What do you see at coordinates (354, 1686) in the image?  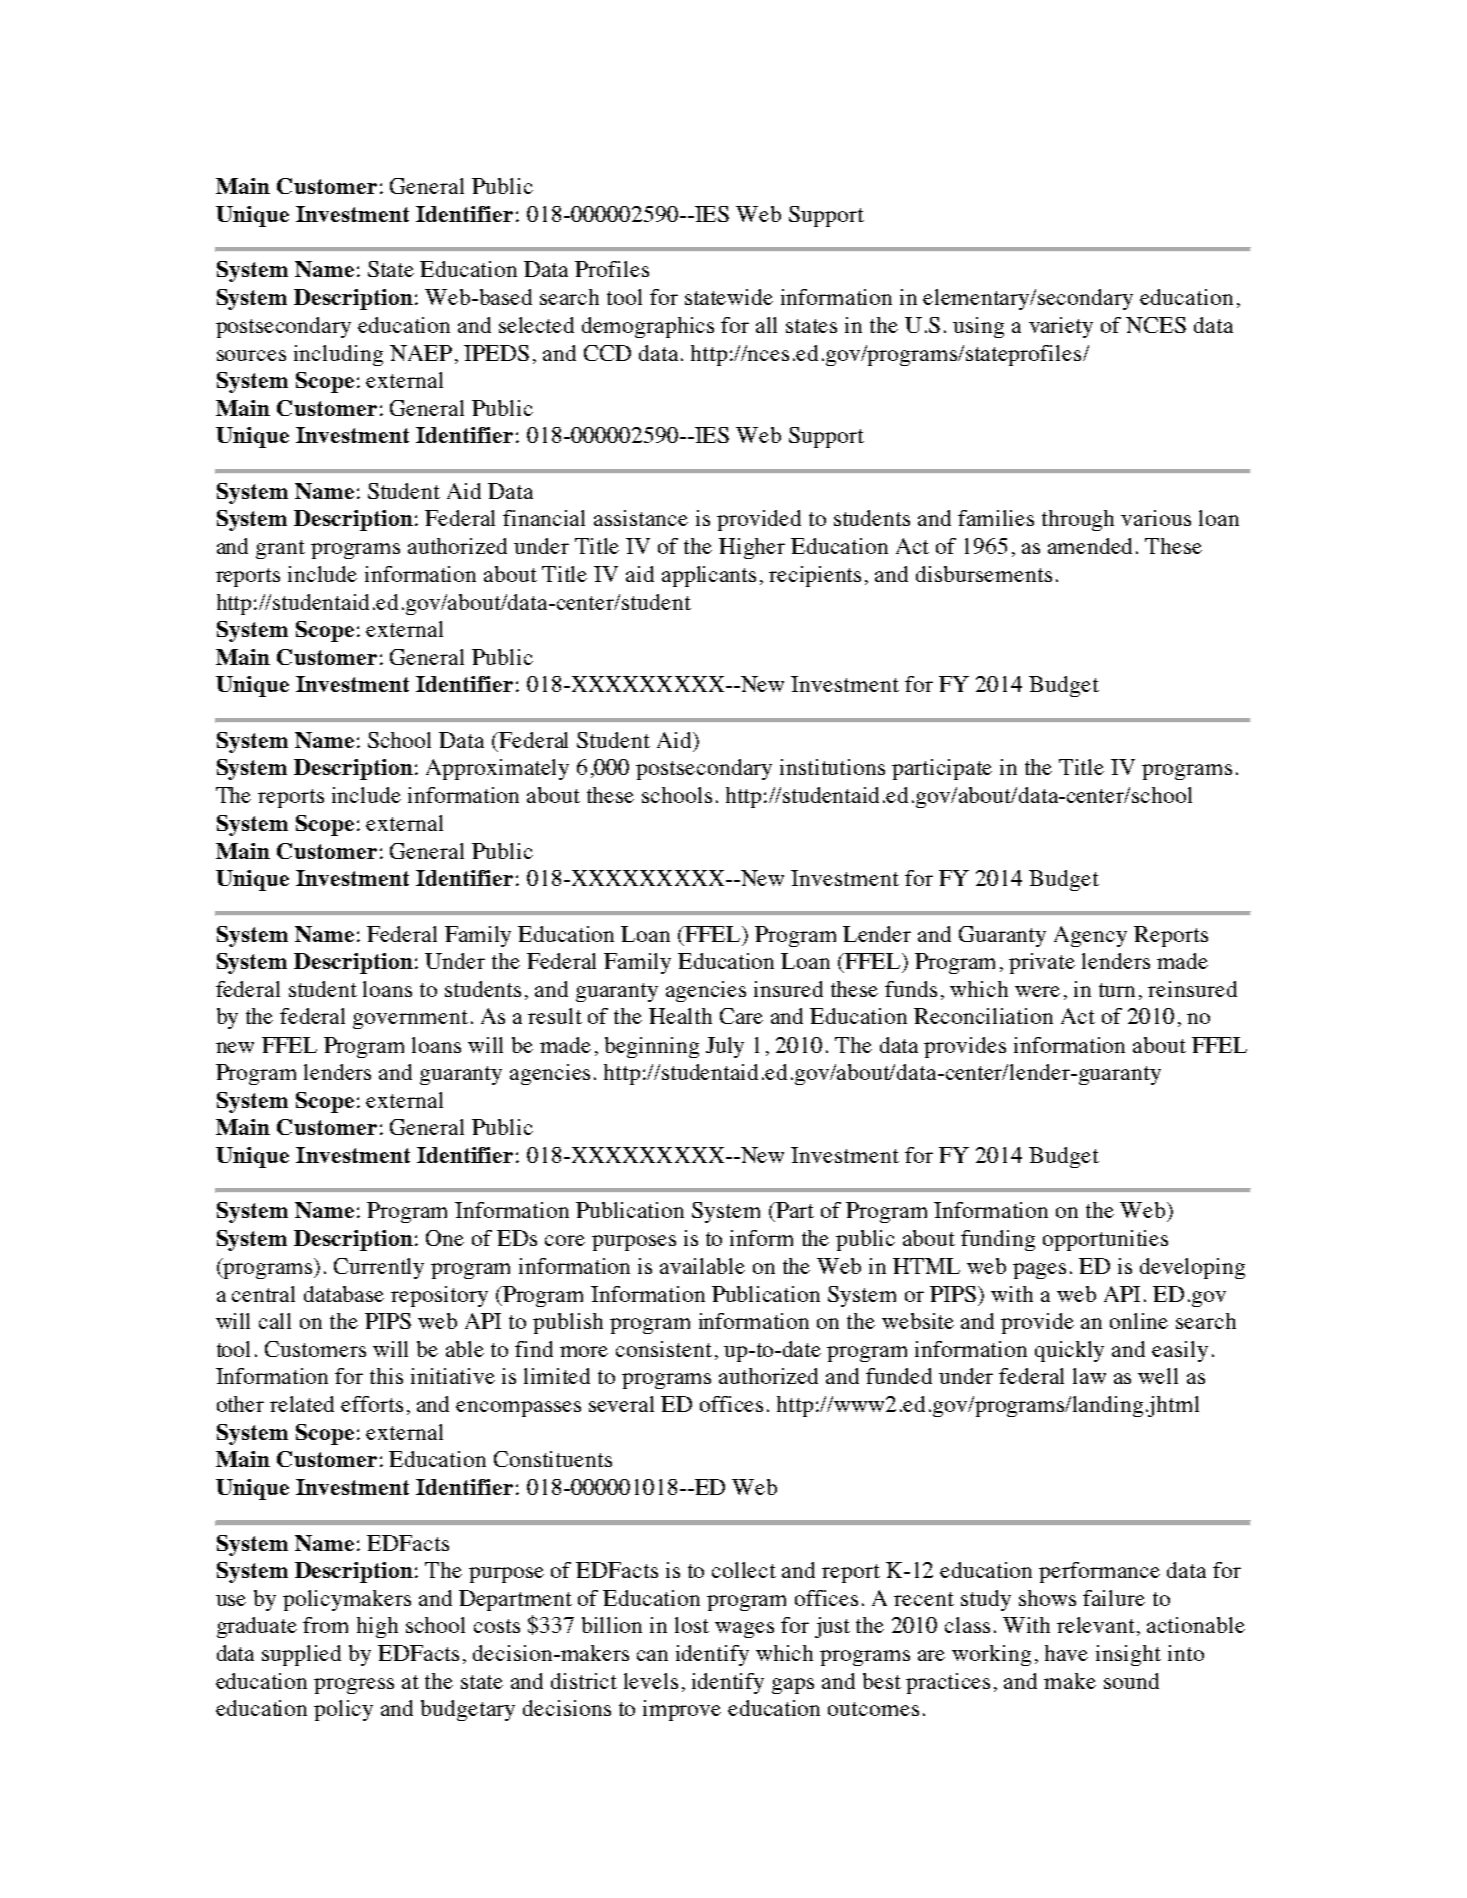 I see `progress` at bounding box center [354, 1686].
